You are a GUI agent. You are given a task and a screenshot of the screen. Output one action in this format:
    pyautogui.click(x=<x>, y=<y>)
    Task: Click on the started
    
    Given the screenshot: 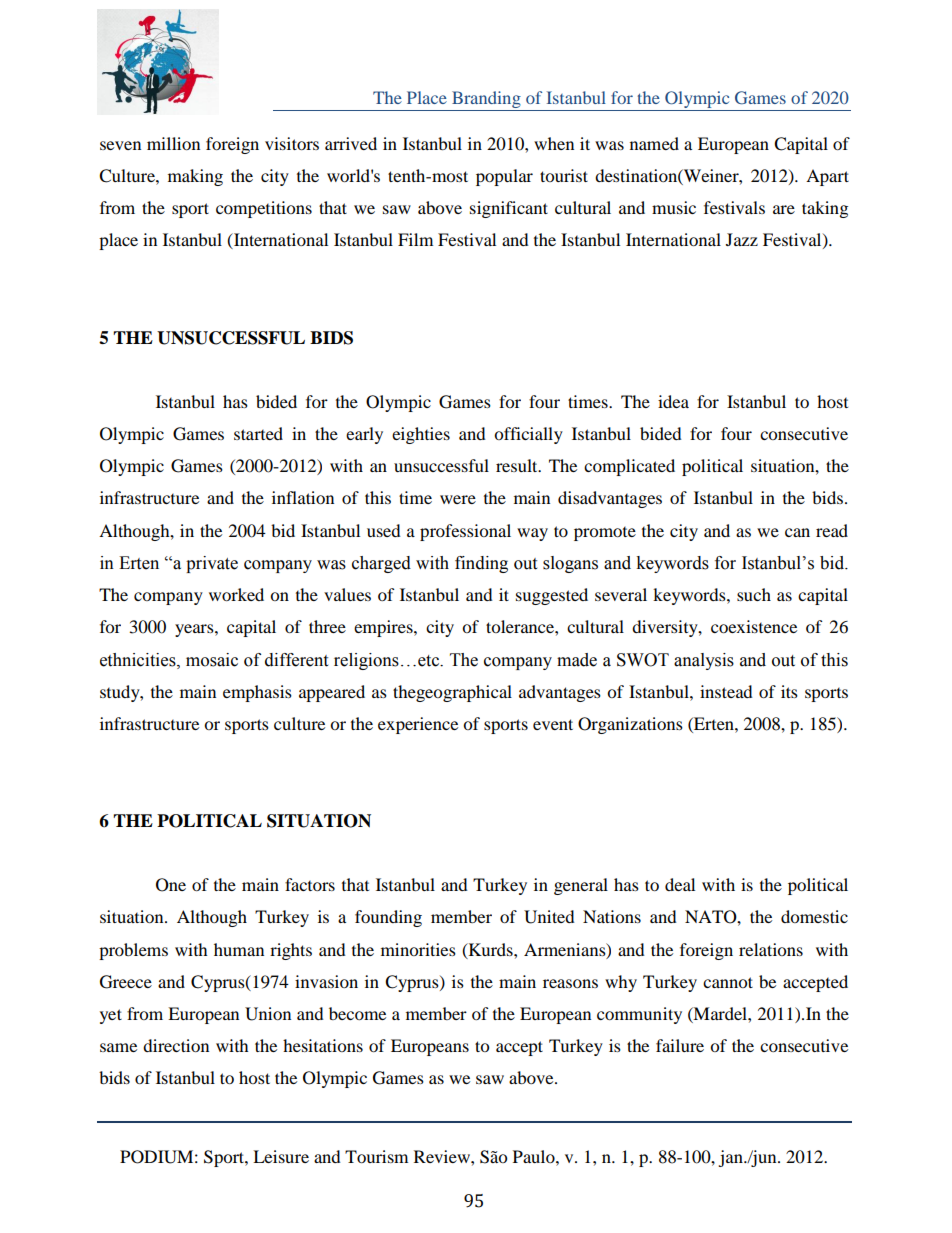 What is the action you would take?
    pyautogui.click(x=258, y=433)
